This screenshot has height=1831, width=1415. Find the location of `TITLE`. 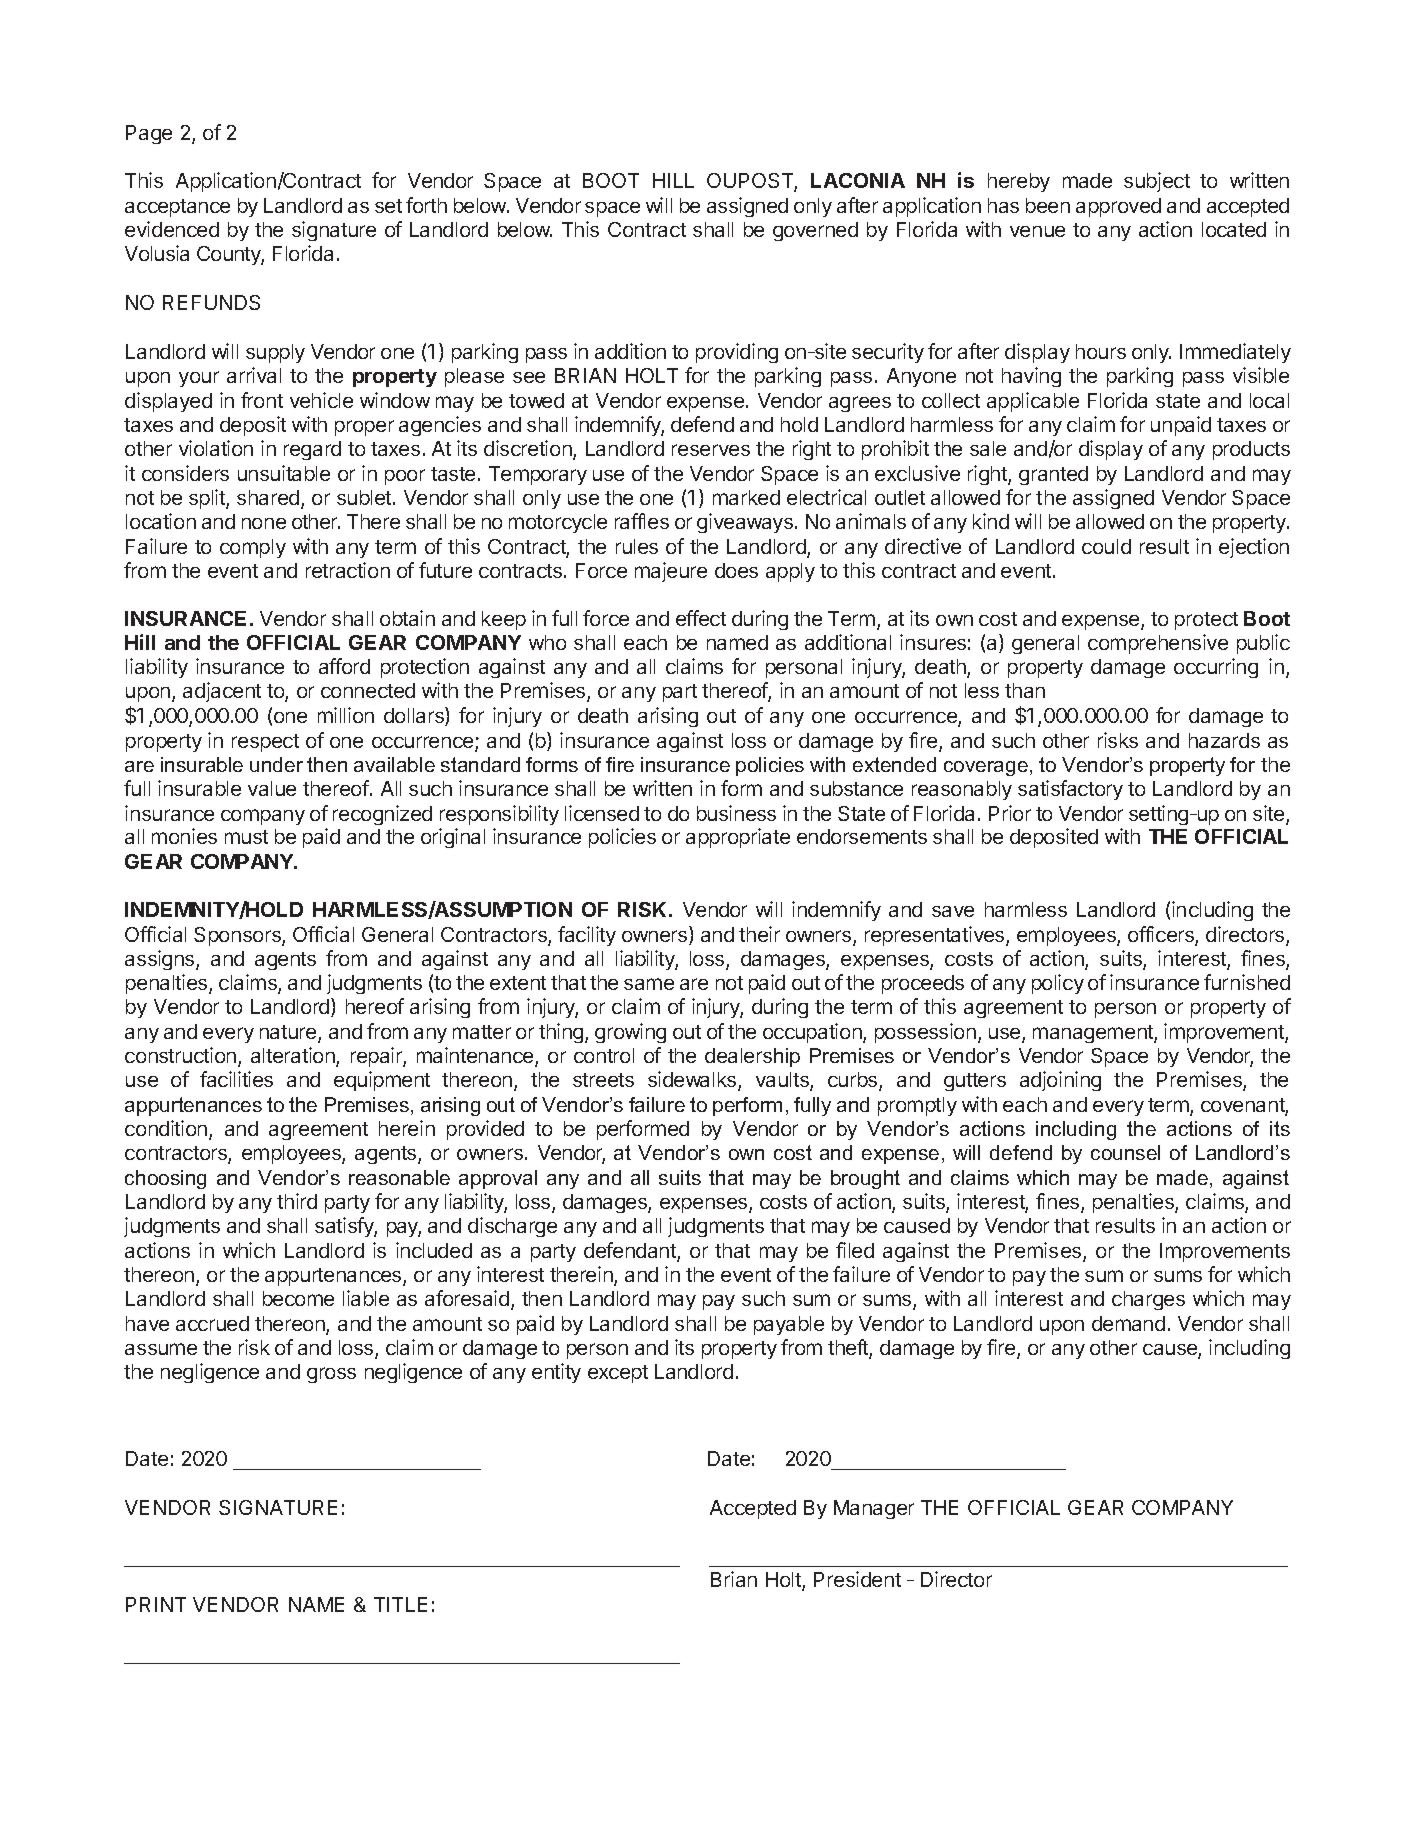

TITLE is located at coordinates (400, 1604).
